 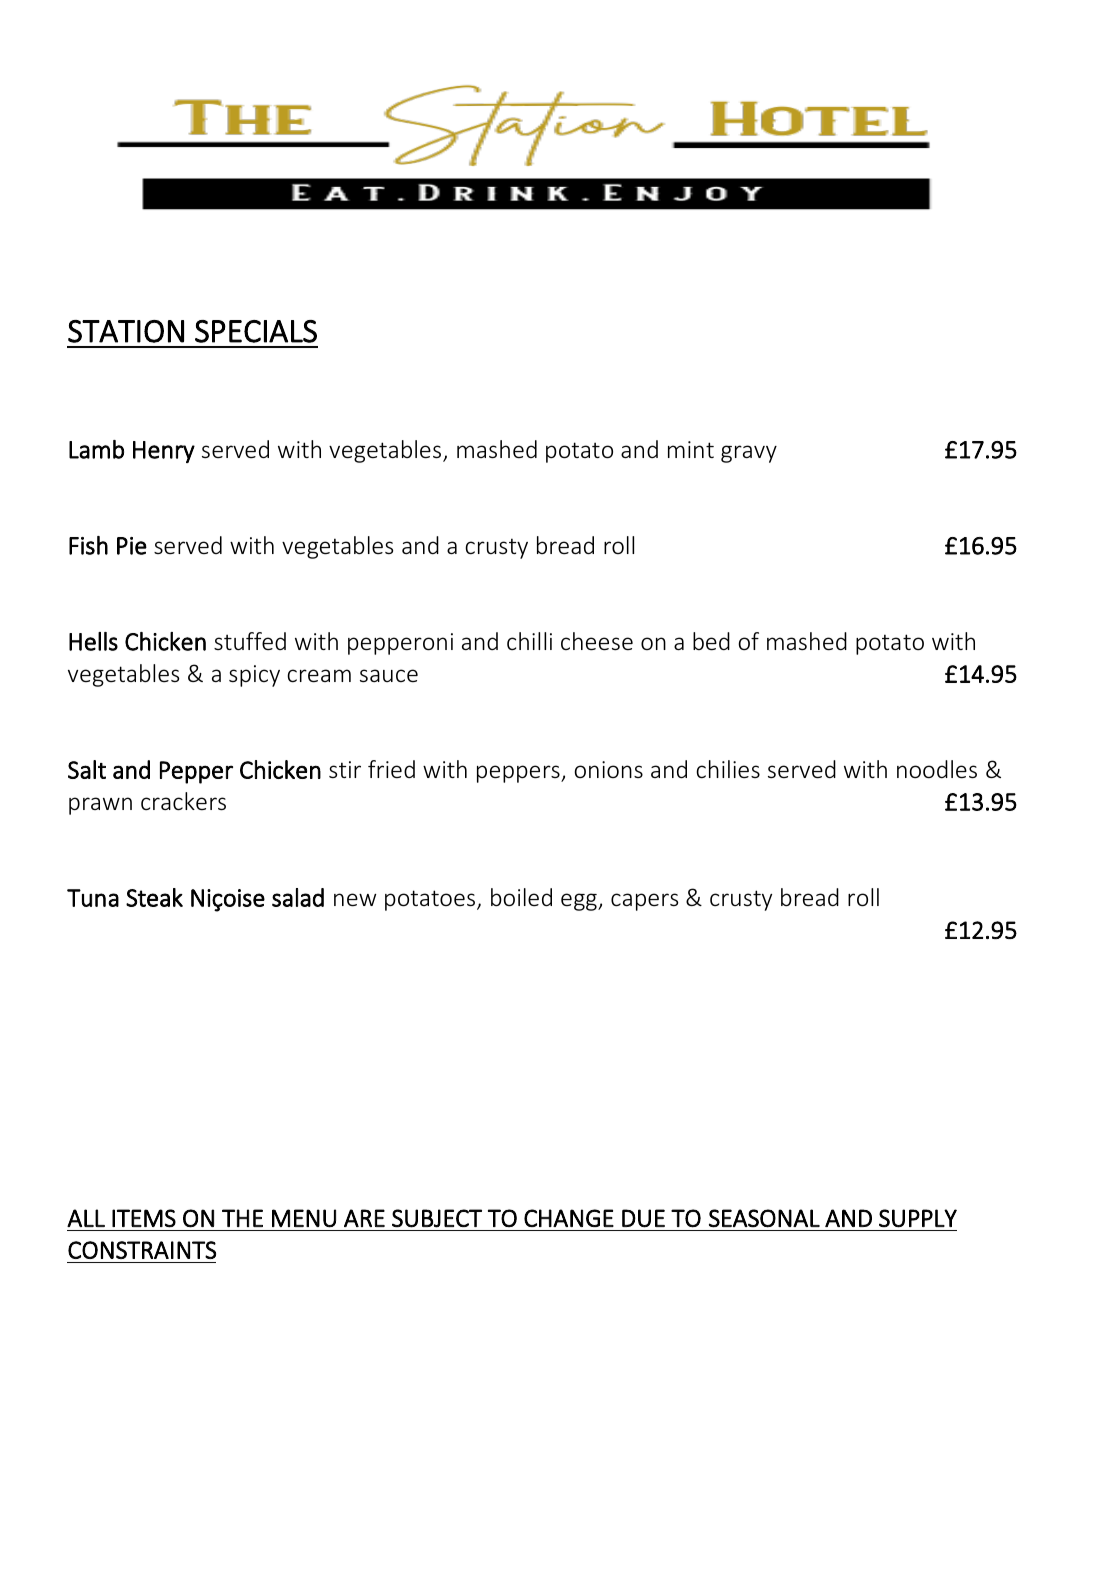 What do you see at coordinates (154, 897) in the page?
I see `Steak` at bounding box center [154, 897].
